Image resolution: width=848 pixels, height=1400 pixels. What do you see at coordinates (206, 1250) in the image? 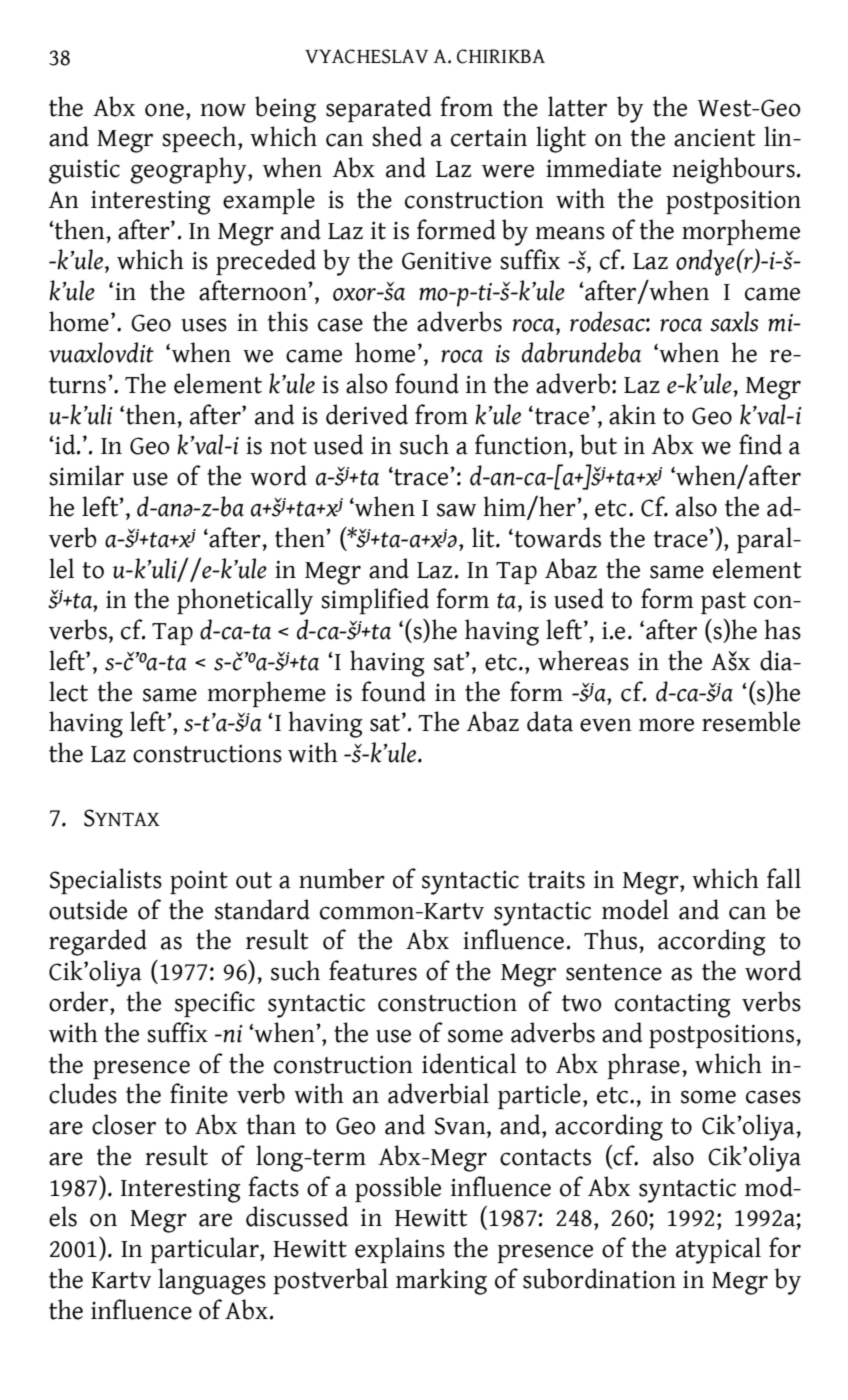
I see `particular` at bounding box center [206, 1250].
